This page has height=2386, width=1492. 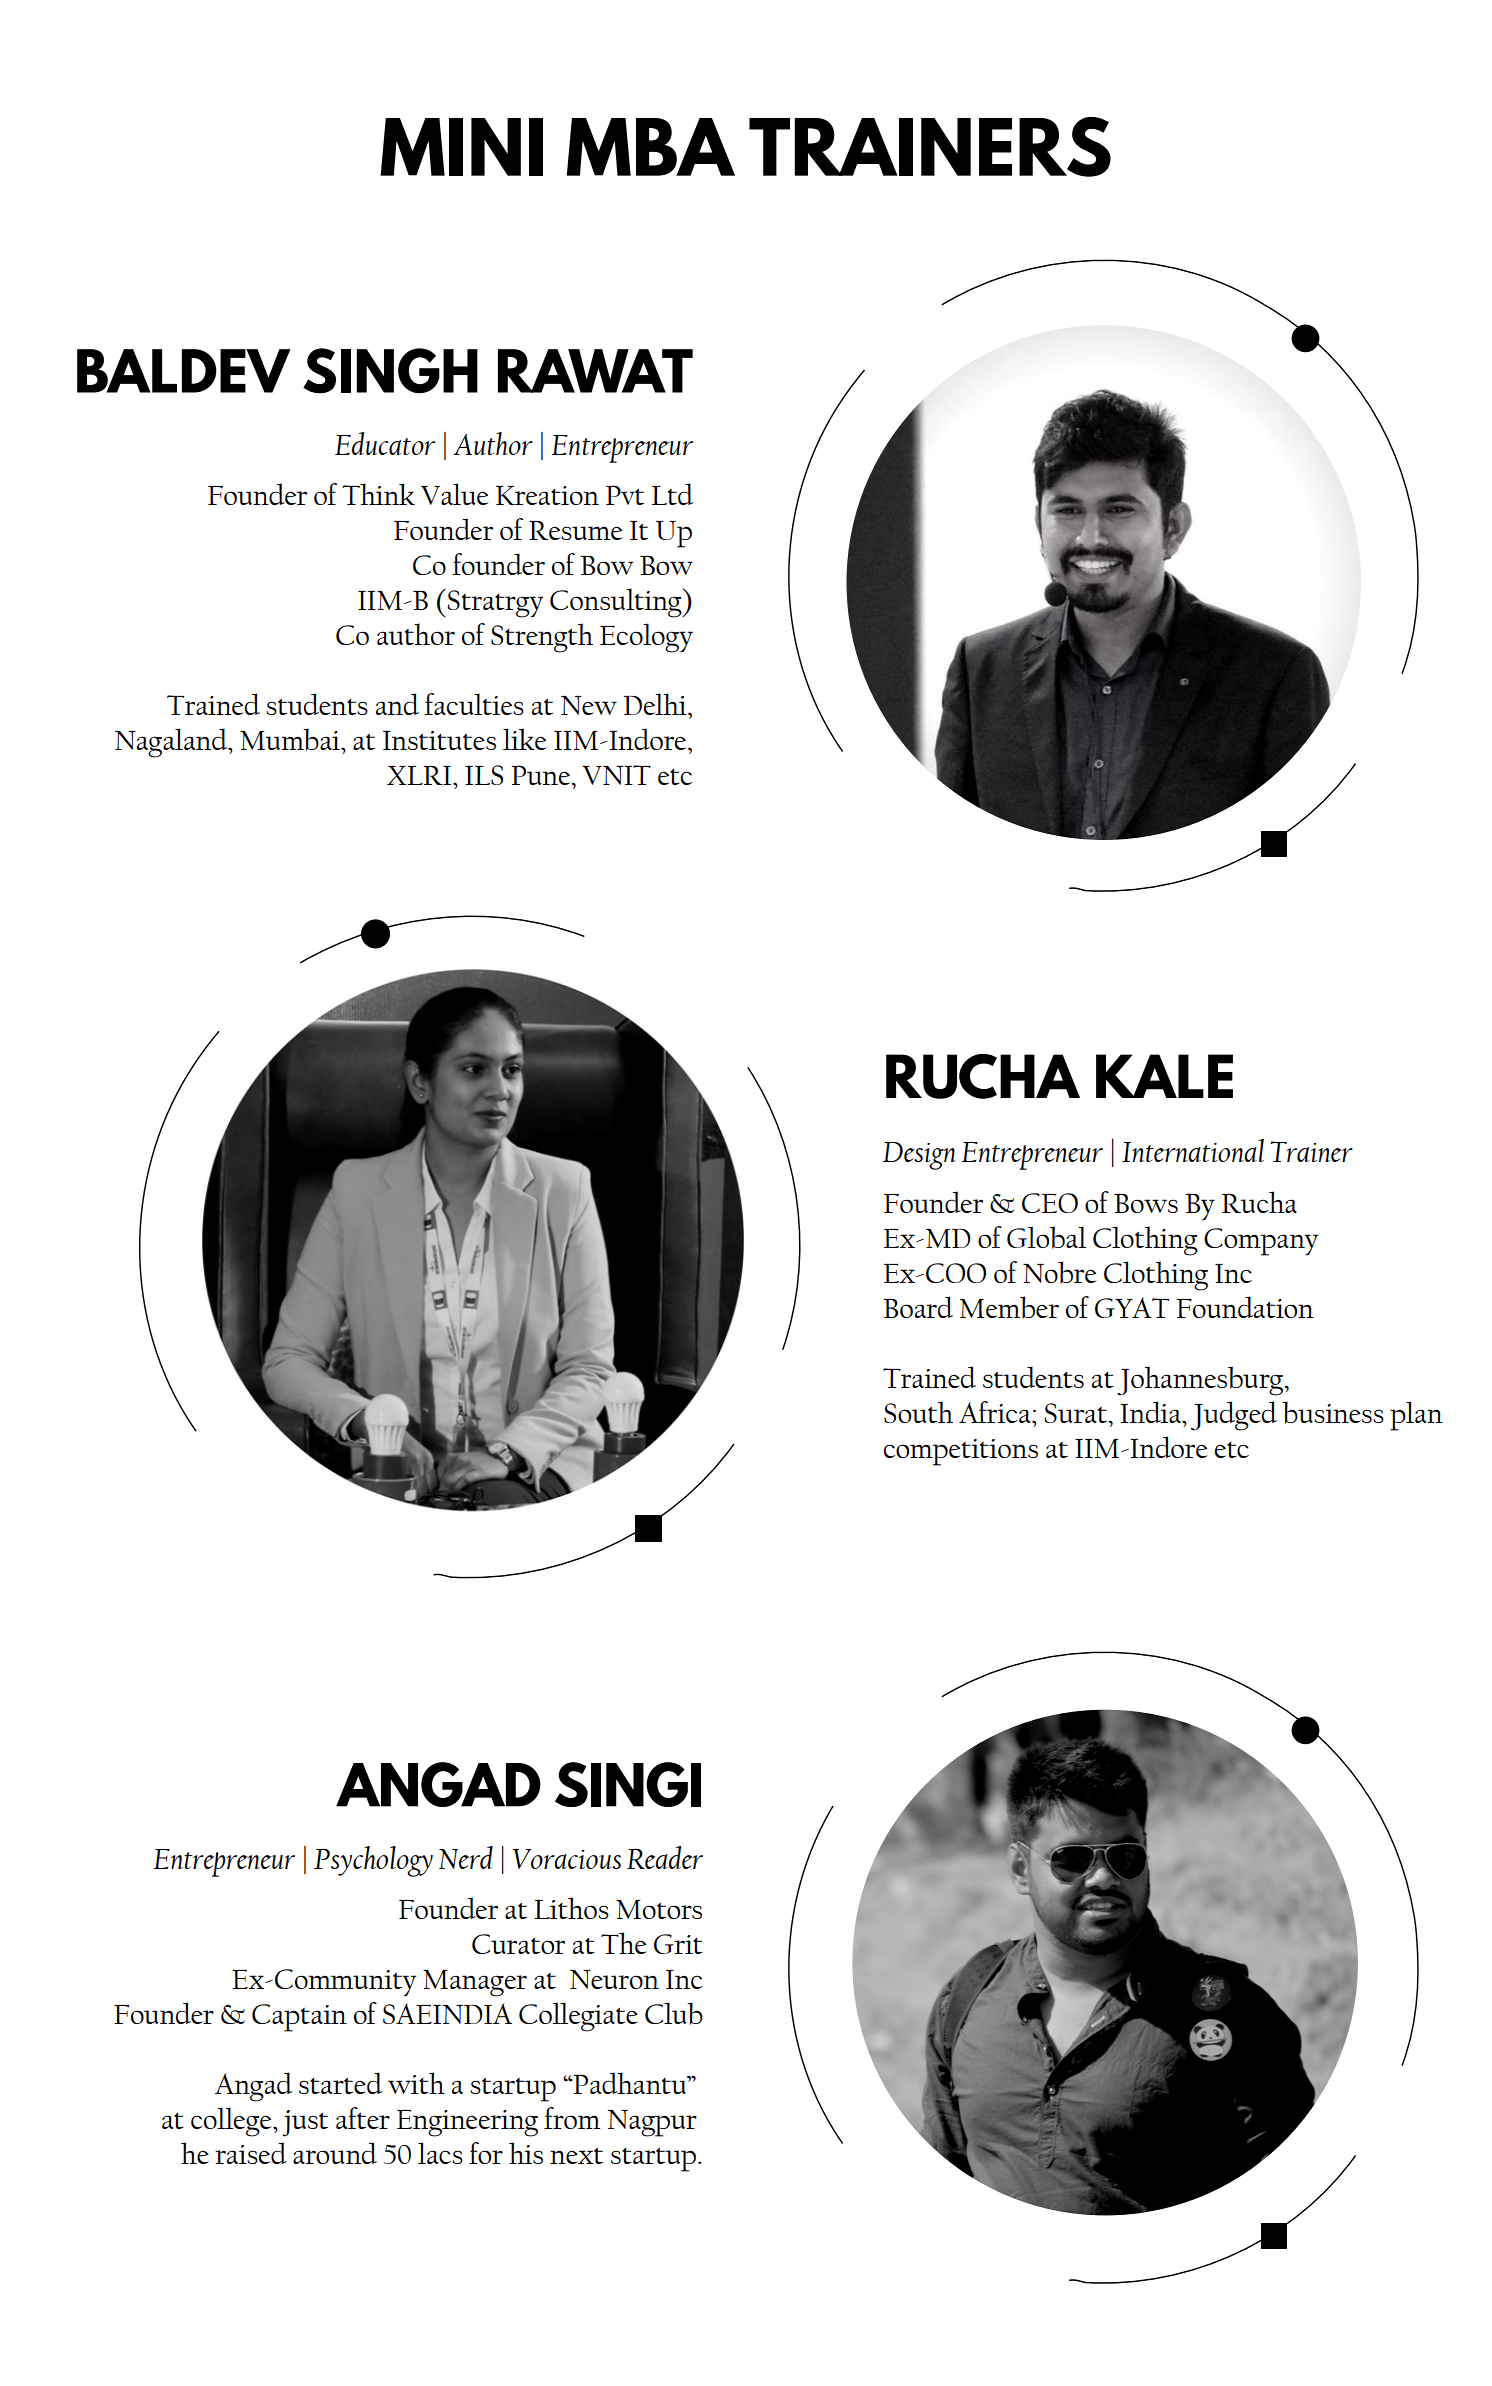 What do you see at coordinates (461, 147) in the page?
I see `MINI` at bounding box center [461, 147].
